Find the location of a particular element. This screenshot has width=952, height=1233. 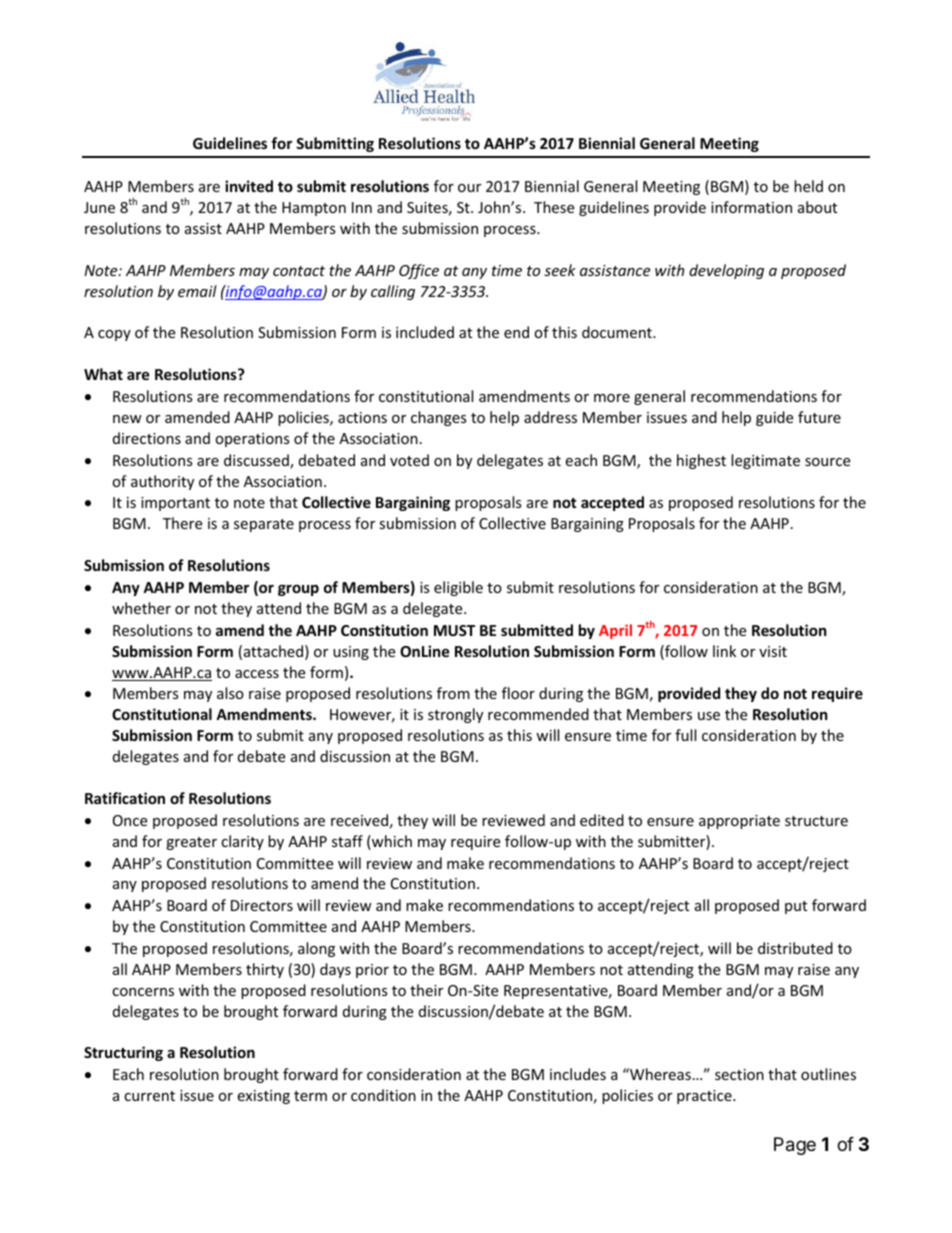

future is located at coordinates (819, 417).
